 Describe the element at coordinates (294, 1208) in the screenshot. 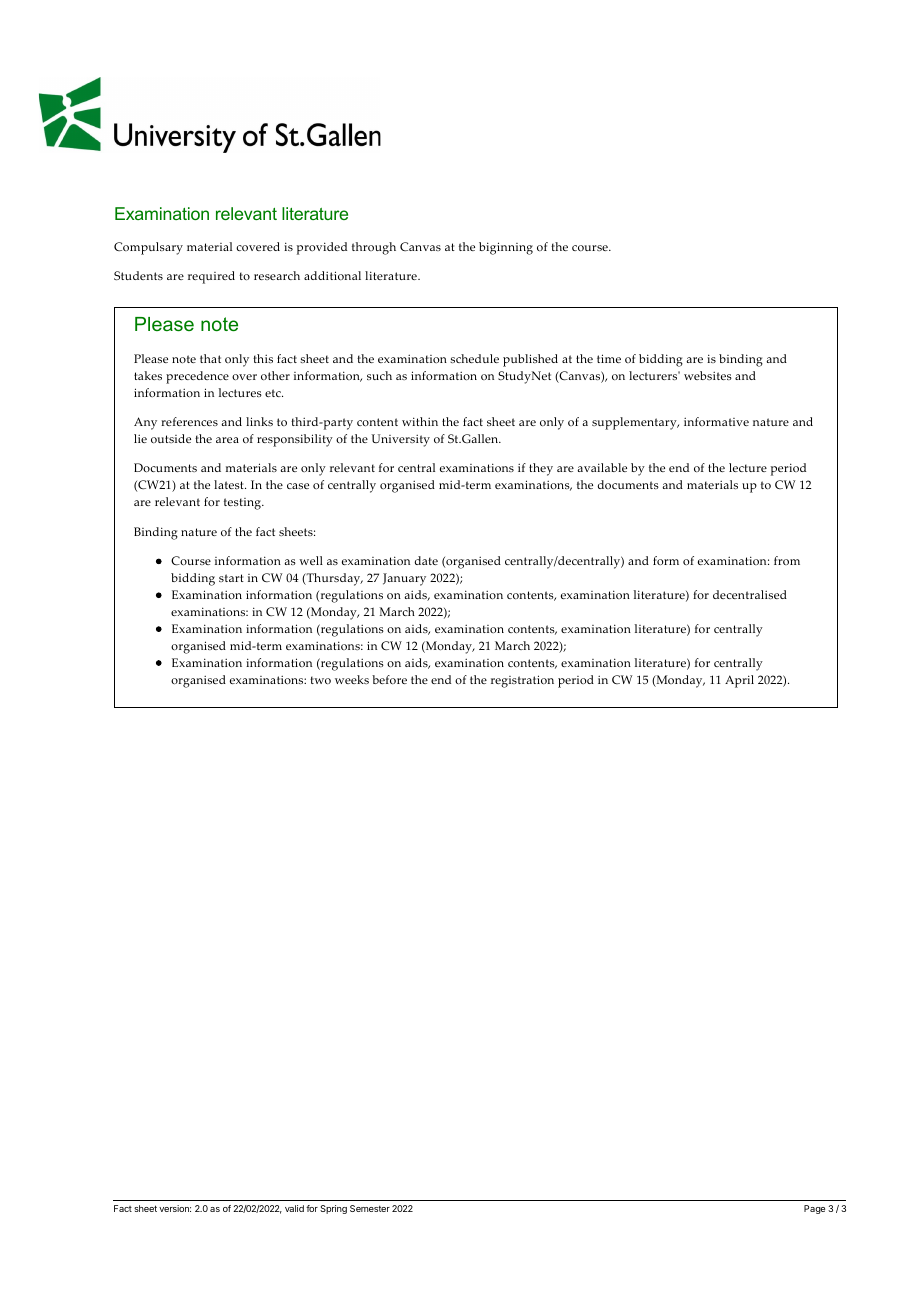

I see `valid` at that location.
